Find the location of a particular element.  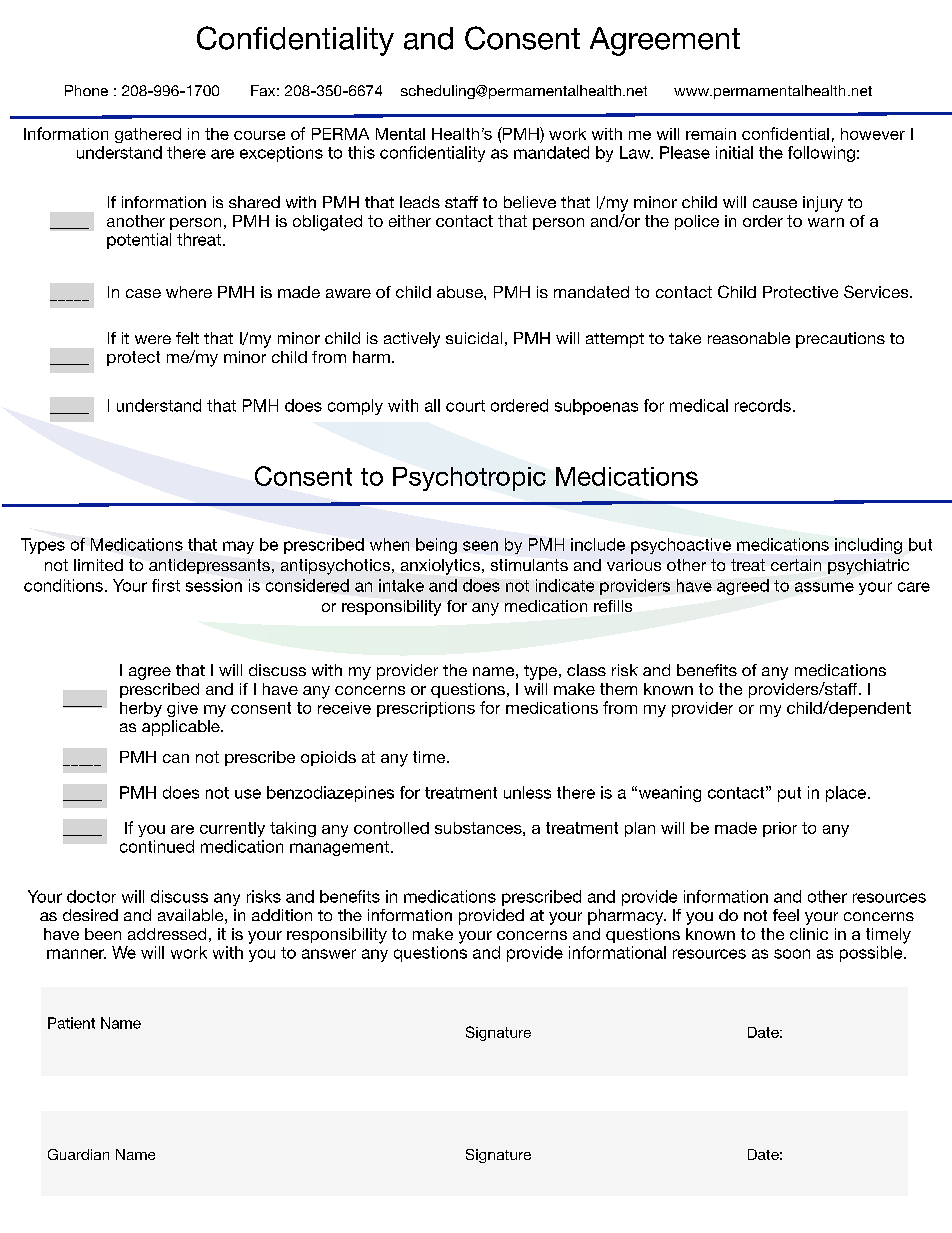

soon is located at coordinates (792, 954).
